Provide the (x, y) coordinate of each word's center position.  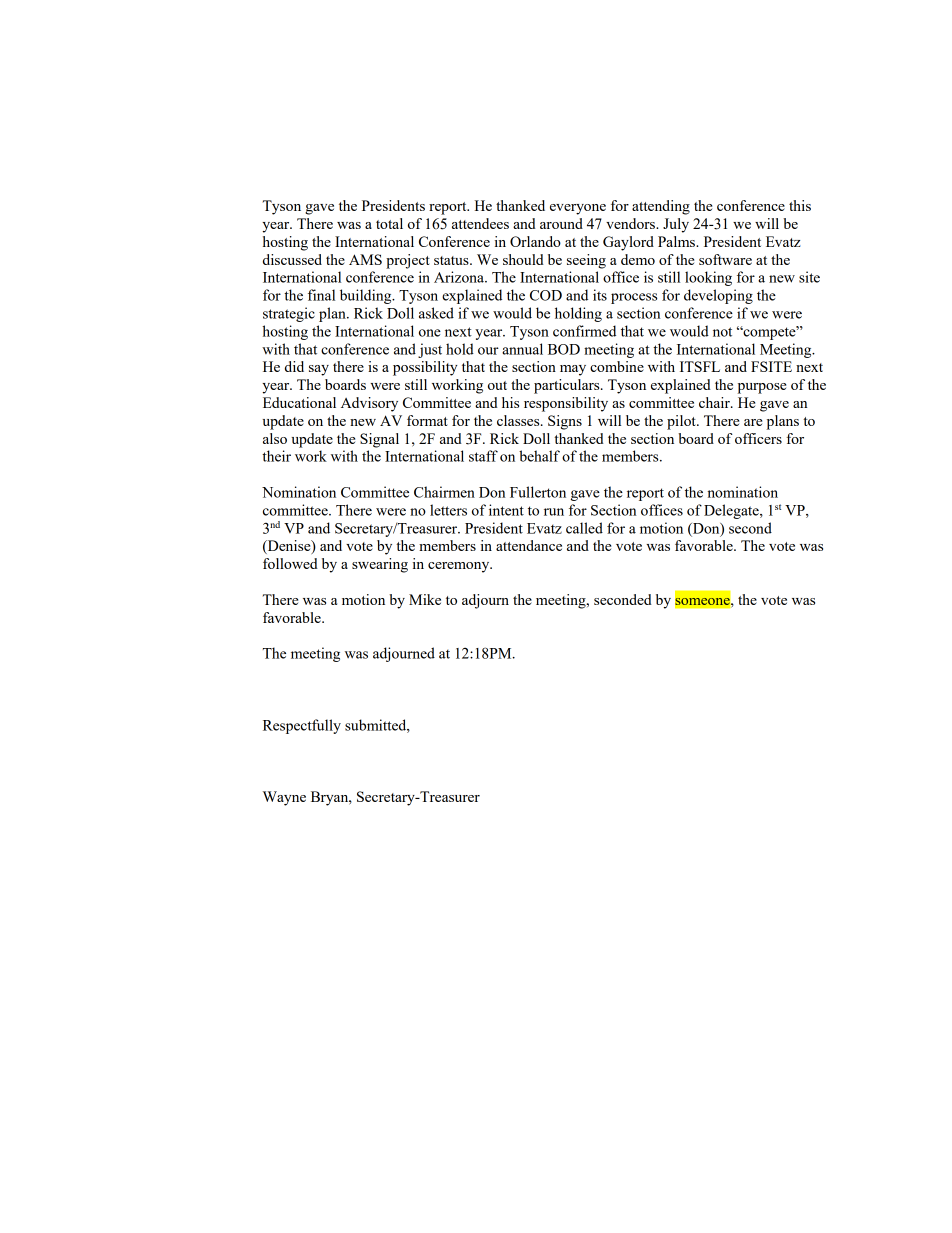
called (584, 528)
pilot (682, 422)
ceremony (460, 567)
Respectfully (302, 726)
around (561, 223)
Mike (425, 599)
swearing (380, 565)
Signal (379, 440)
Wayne (284, 798)
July (676, 225)
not (722, 332)
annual (522, 349)
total (389, 223)
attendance (529, 545)
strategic (289, 314)
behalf (539, 456)
